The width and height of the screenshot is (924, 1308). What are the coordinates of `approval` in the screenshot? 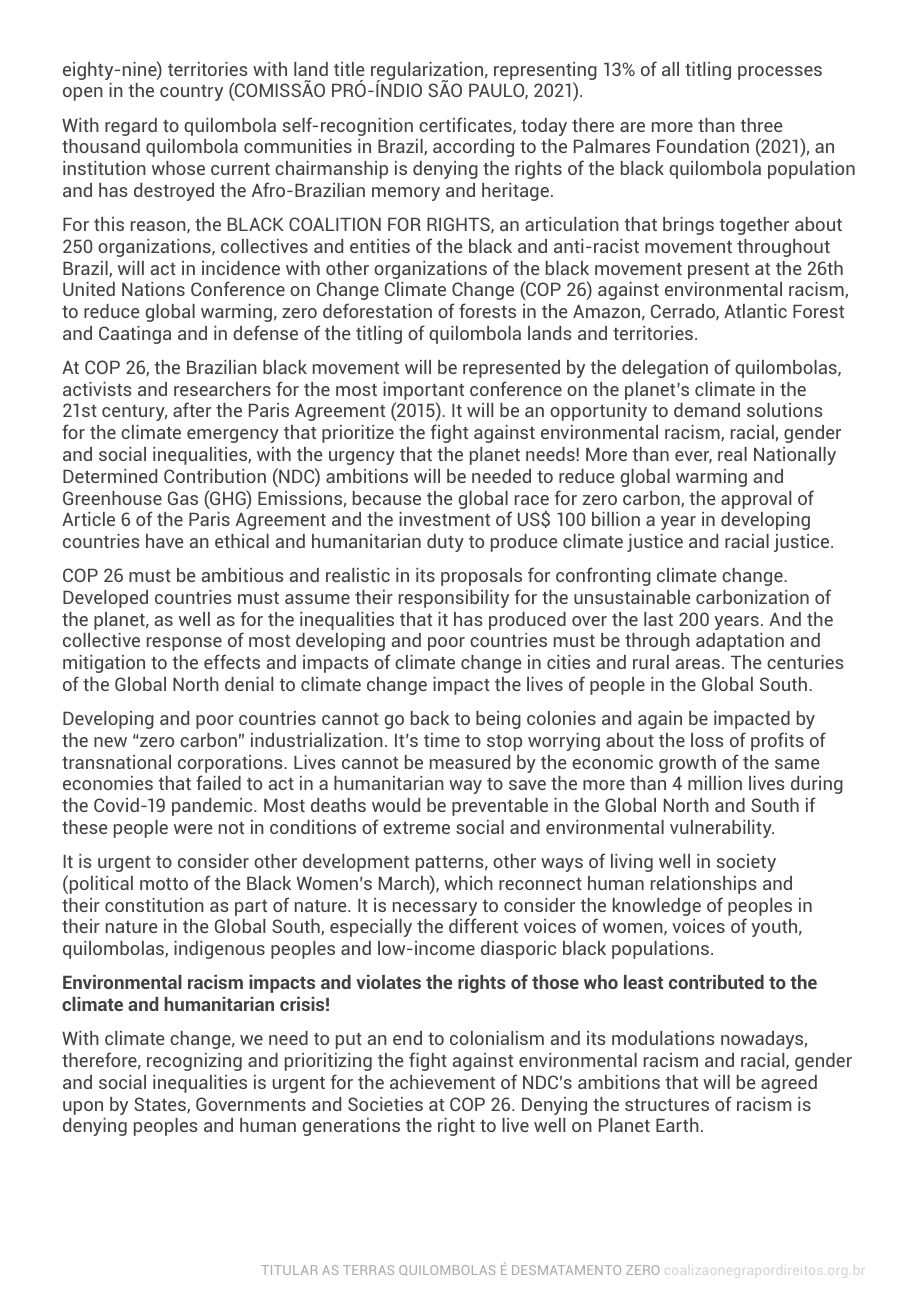 It's located at (756, 500).
